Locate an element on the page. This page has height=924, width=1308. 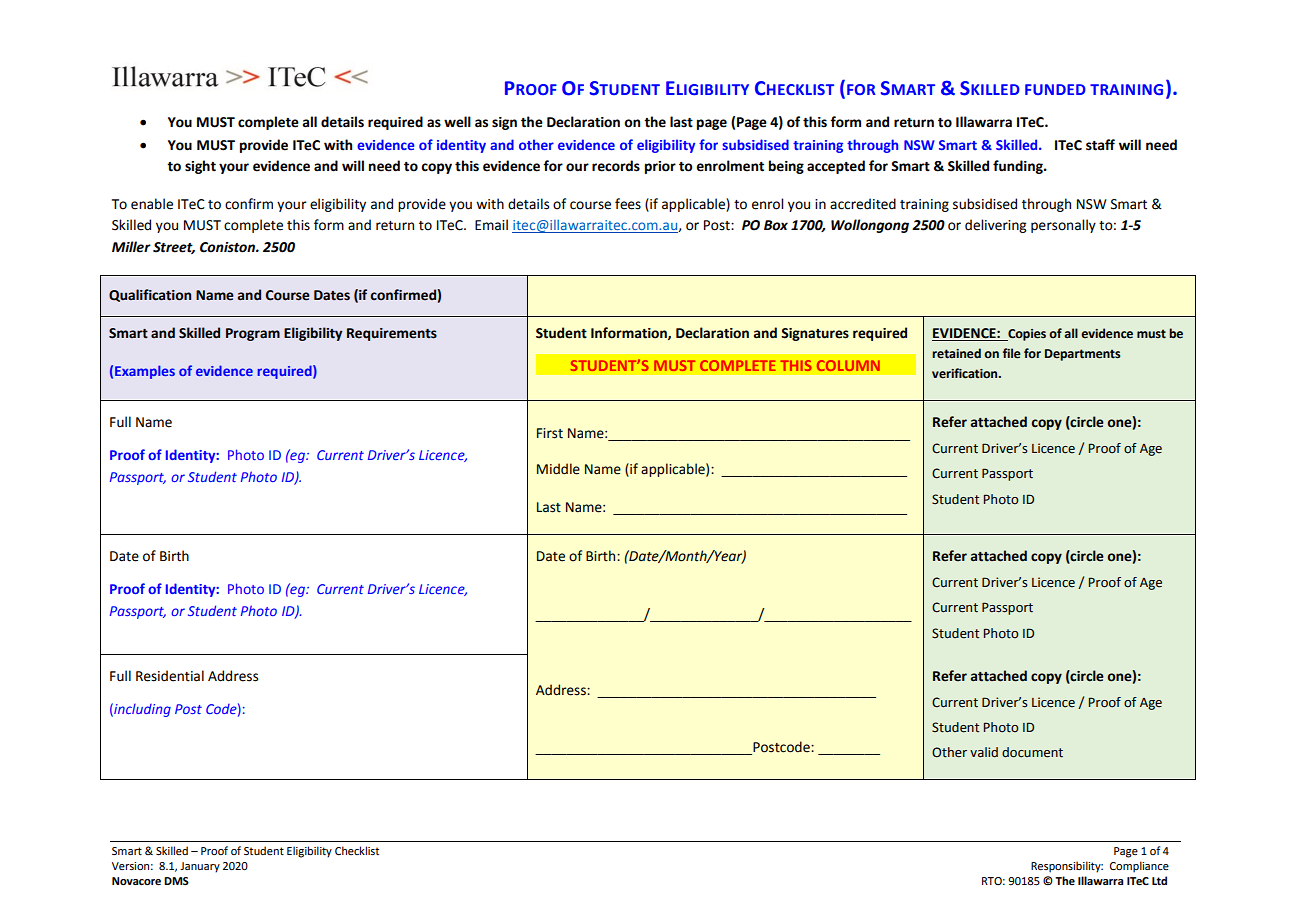
verification is located at coordinates (966, 373).
